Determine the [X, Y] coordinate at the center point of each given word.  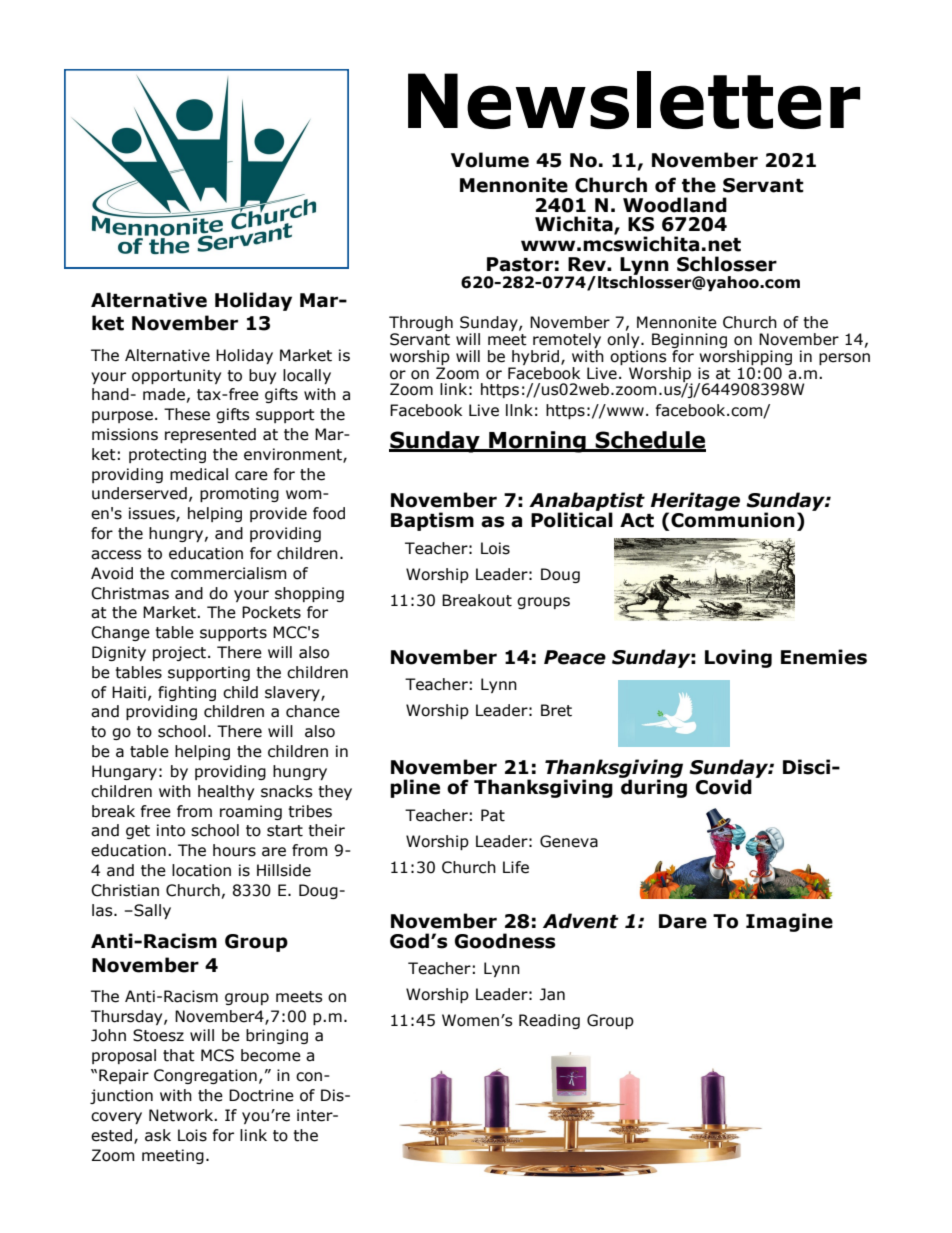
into [171, 830]
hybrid [537, 357]
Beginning [689, 342]
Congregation [205, 1076]
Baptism [432, 521]
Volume [490, 160]
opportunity [176, 376]
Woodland [675, 205]
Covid [724, 787]
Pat [493, 815]
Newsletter [634, 100]
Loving [738, 658]
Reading [549, 1021]
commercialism [229, 573]
